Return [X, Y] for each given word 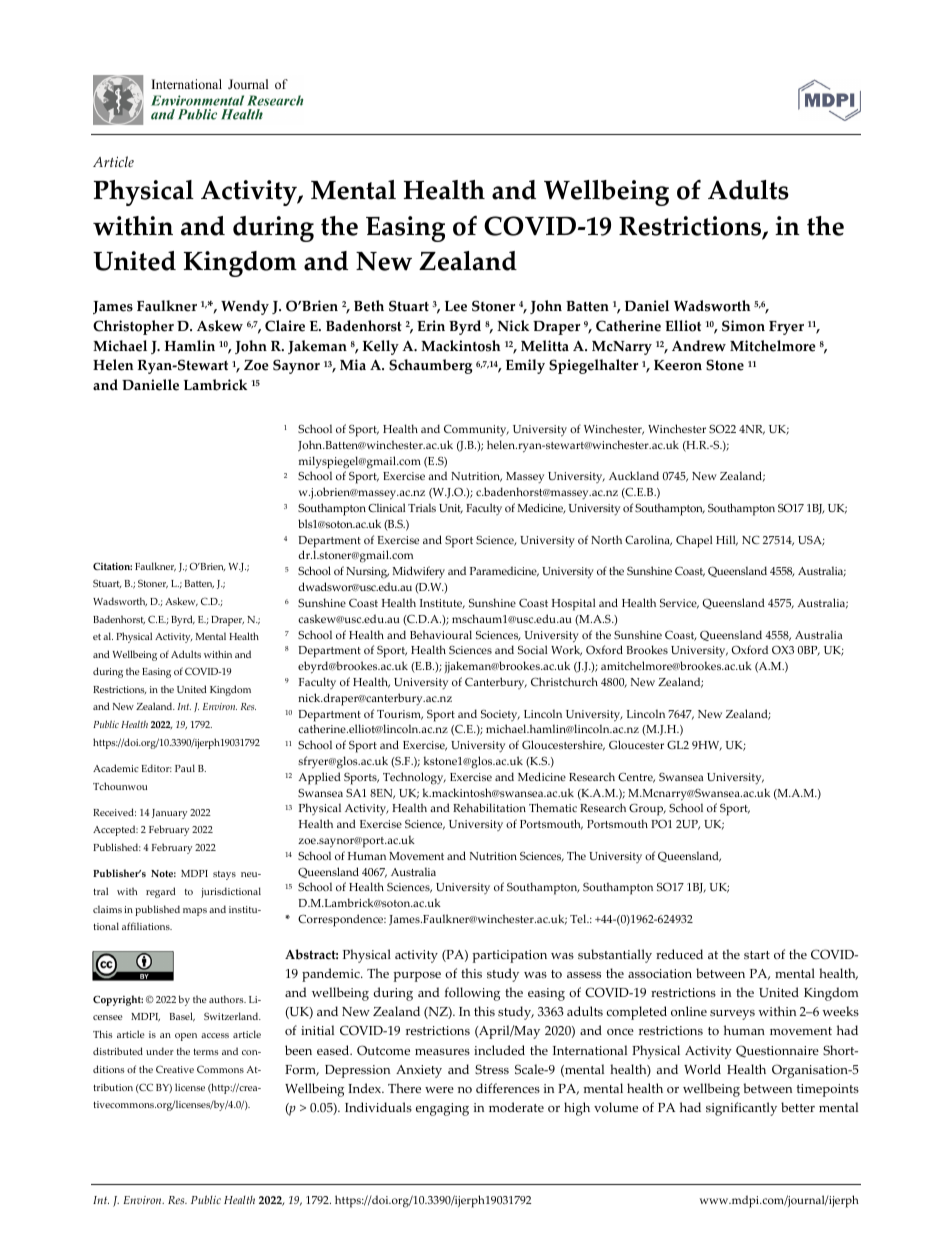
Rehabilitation [489, 807]
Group [647, 809]
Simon [743, 326]
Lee [456, 306]
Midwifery [419, 572]
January [169, 814]
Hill [727, 540]
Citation [112, 566]
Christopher [133, 327]
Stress [492, 1069]
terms [206, 1052]
